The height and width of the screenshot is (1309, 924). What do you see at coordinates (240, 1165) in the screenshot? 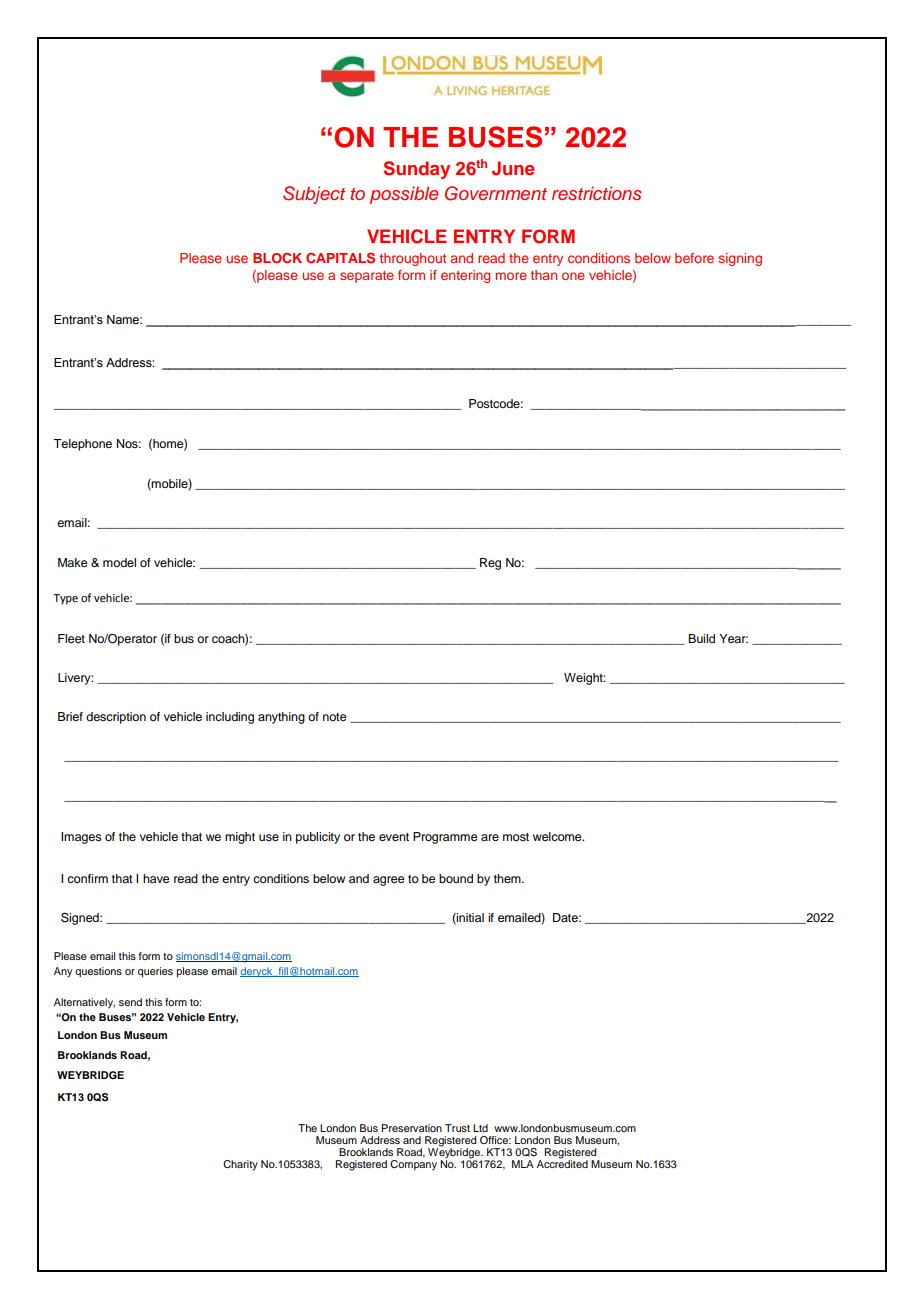
I see `Charity` at bounding box center [240, 1165].
